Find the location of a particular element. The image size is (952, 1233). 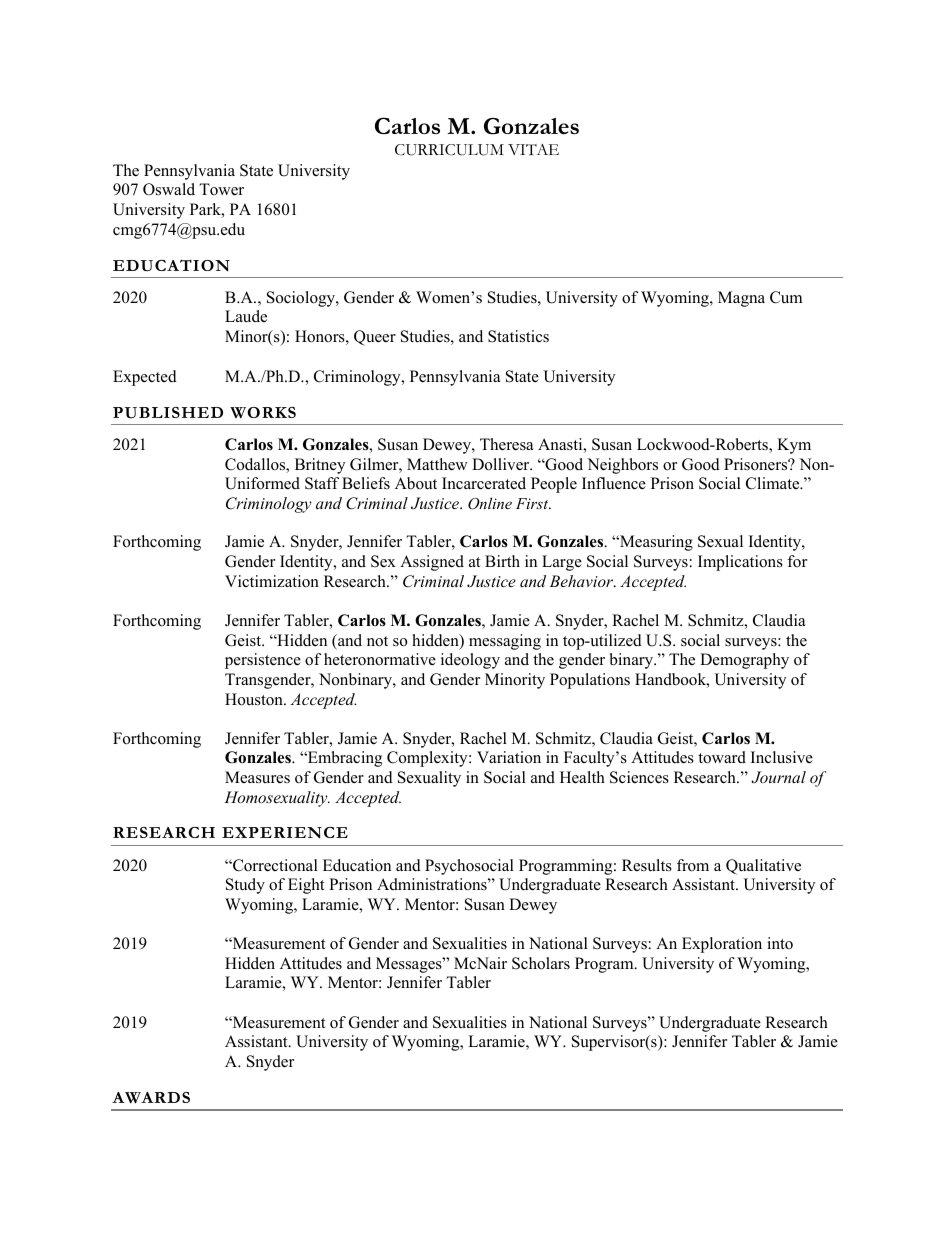

CURRICULUM is located at coordinates (449, 150).
